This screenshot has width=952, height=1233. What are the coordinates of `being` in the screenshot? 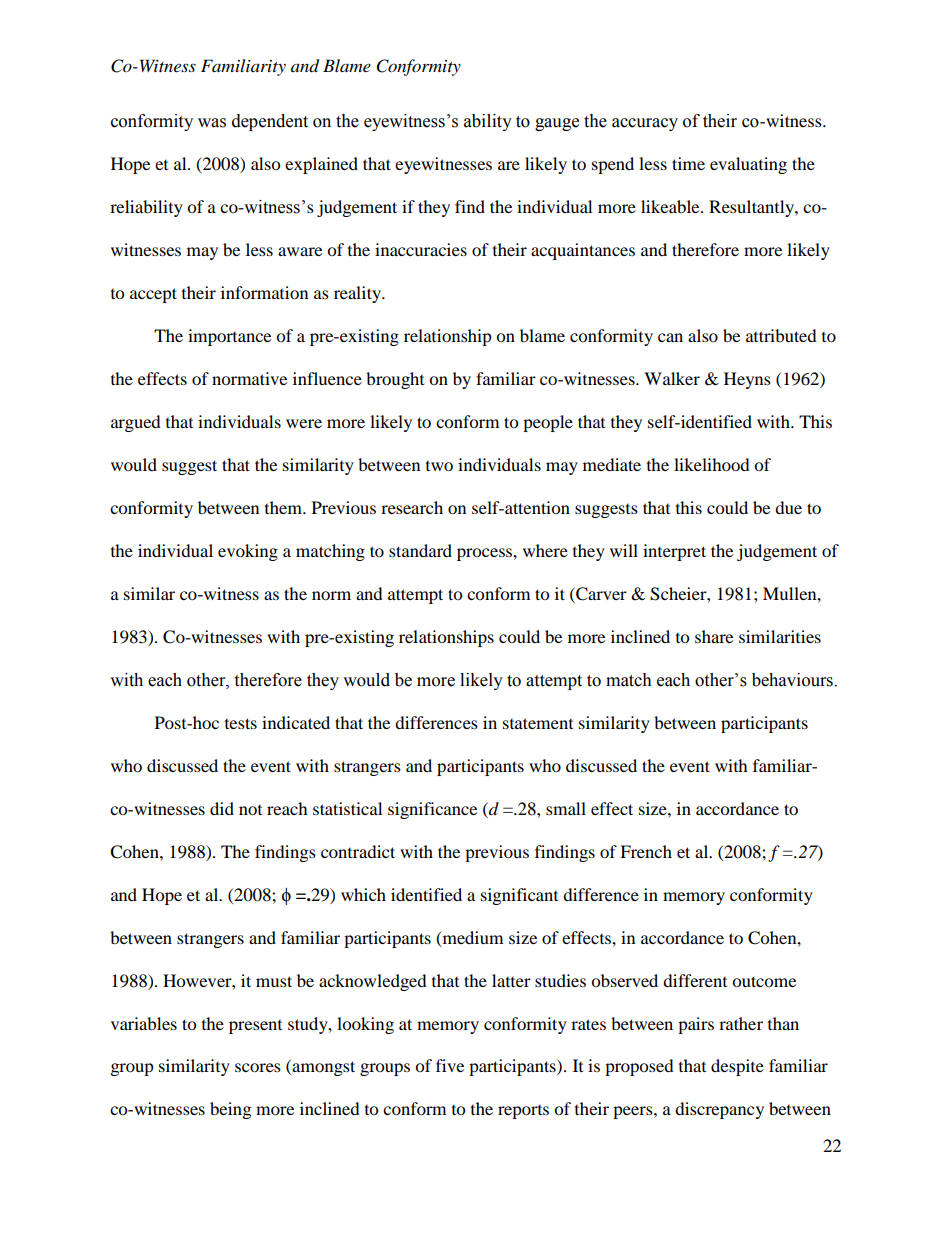 It's located at (230, 1110).
